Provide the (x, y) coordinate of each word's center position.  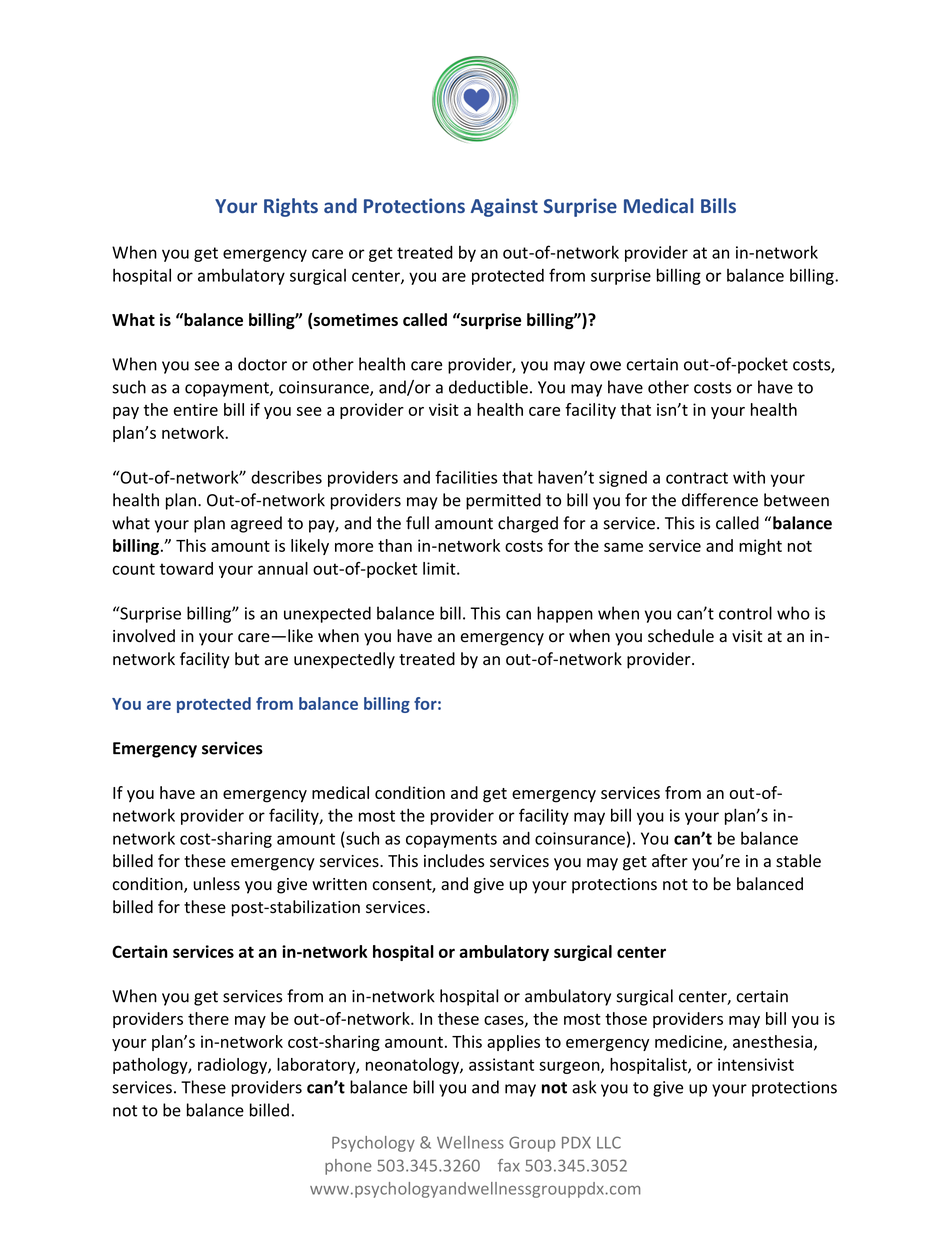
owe (605, 366)
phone (348, 1167)
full (417, 523)
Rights (291, 207)
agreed (256, 524)
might (760, 547)
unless (217, 884)
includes (454, 861)
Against (504, 207)
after (670, 861)
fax (509, 1165)
